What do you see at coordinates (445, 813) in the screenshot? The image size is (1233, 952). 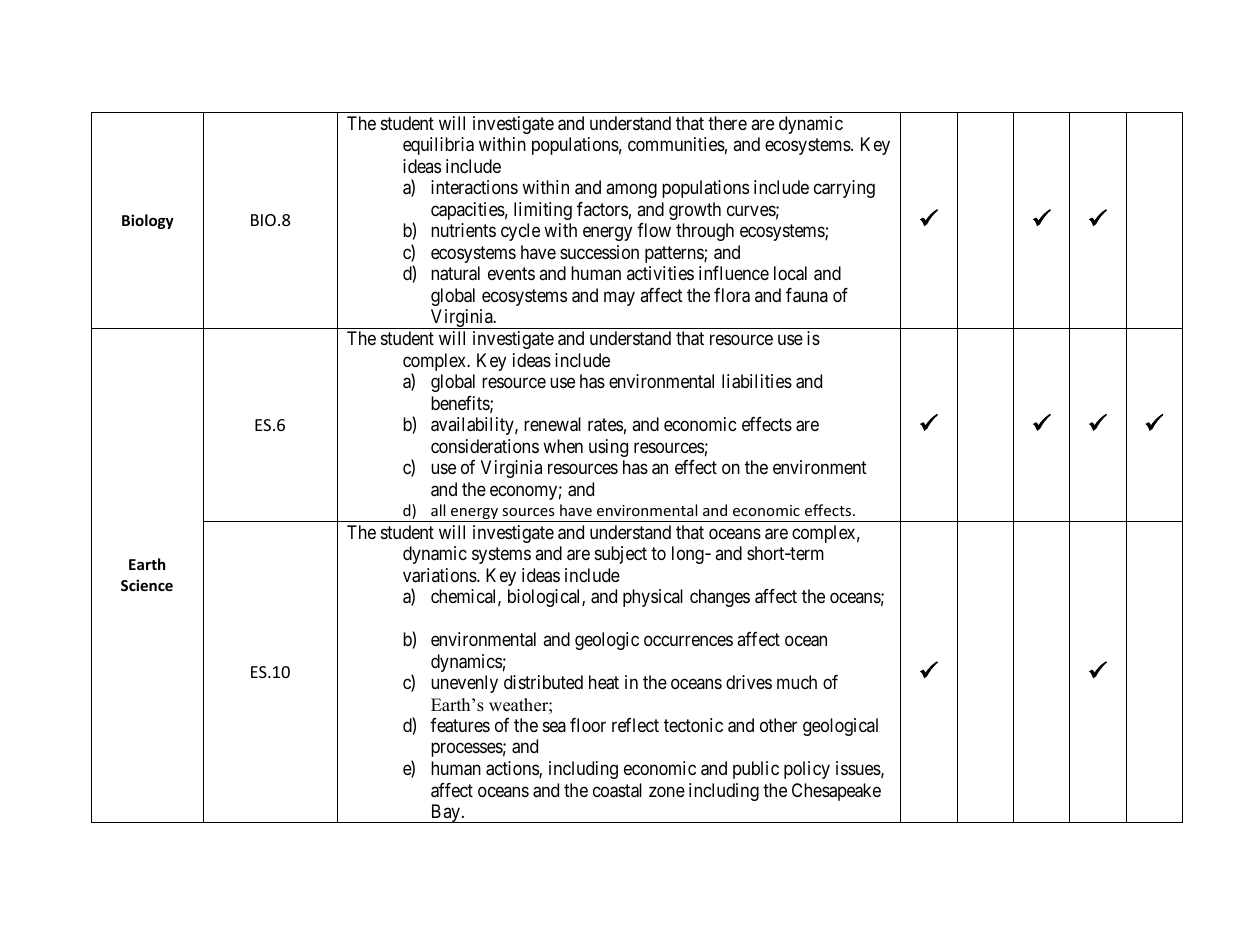 I see `Bay` at bounding box center [445, 813].
